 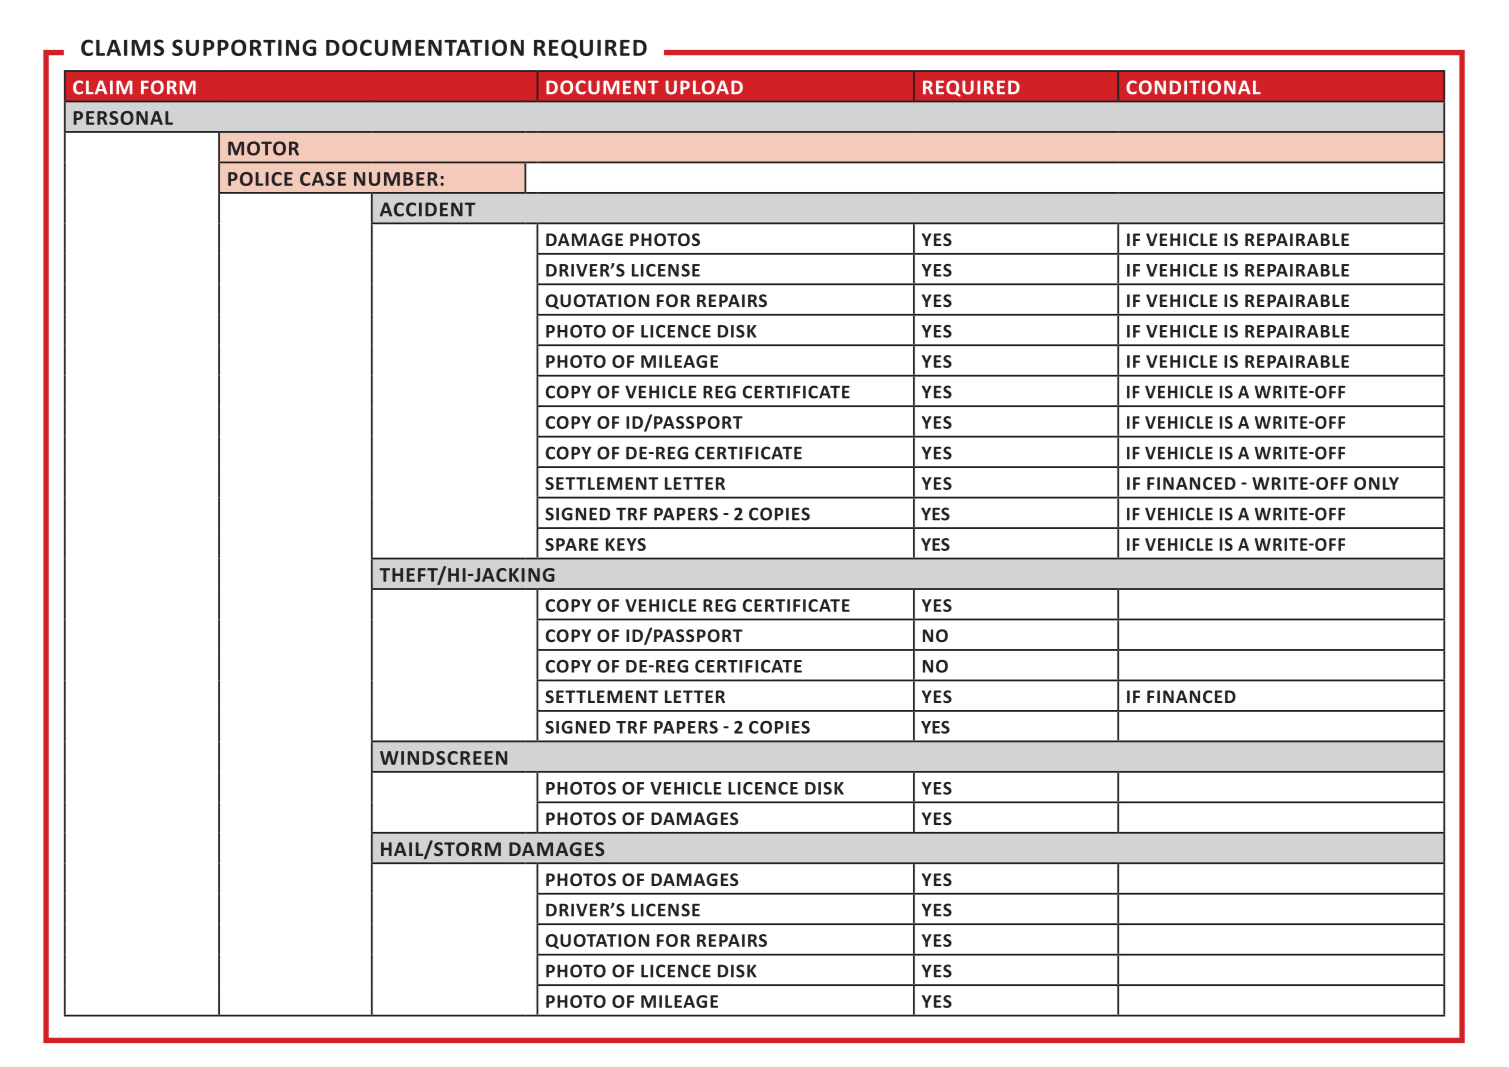 I want to click on SPARE, so click(x=572, y=544).
